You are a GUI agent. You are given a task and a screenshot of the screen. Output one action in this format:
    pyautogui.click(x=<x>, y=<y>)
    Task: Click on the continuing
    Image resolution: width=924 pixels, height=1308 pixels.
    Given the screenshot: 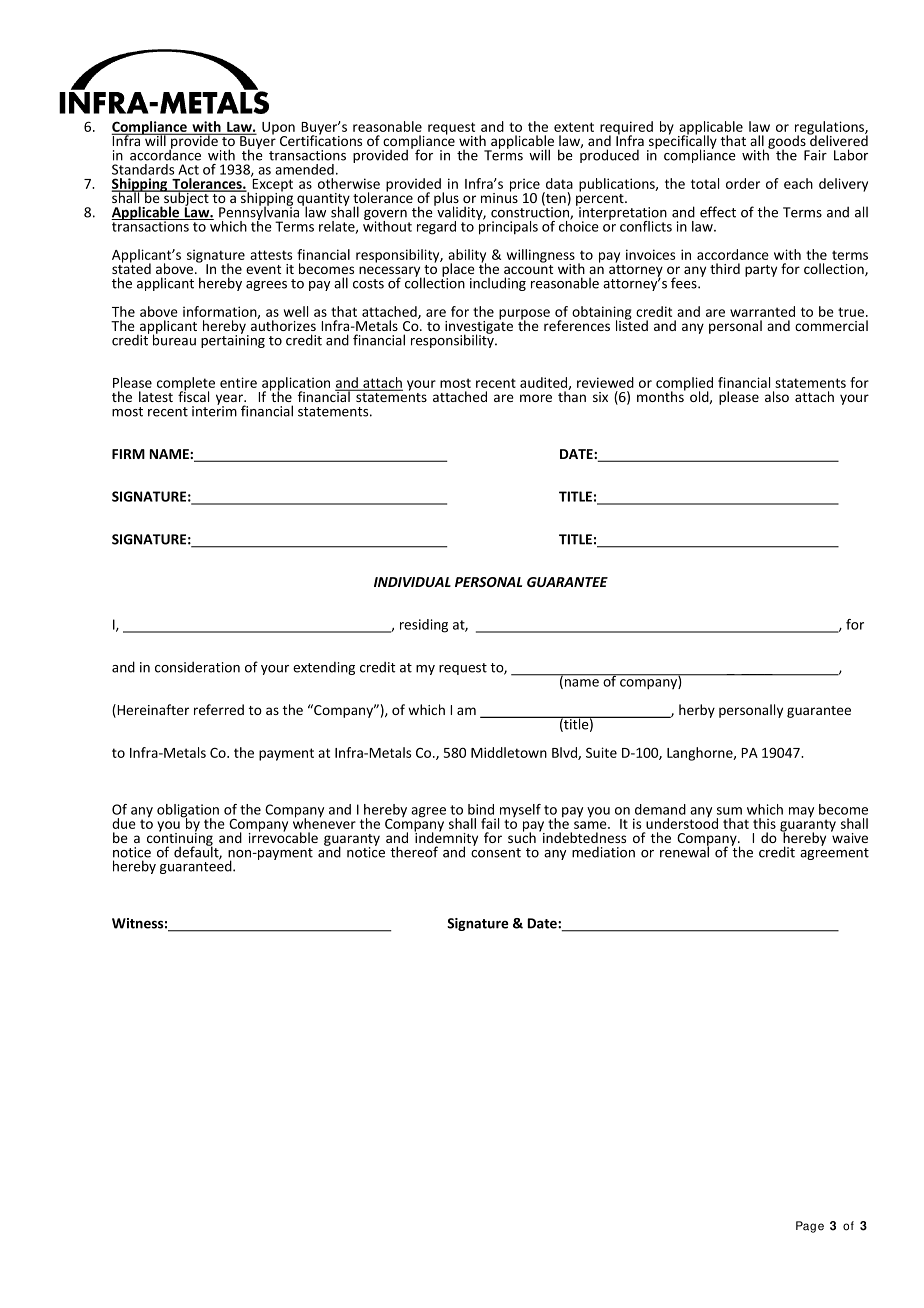 What is the action you would take?
    pyautogui.click(x=180, y=839)
